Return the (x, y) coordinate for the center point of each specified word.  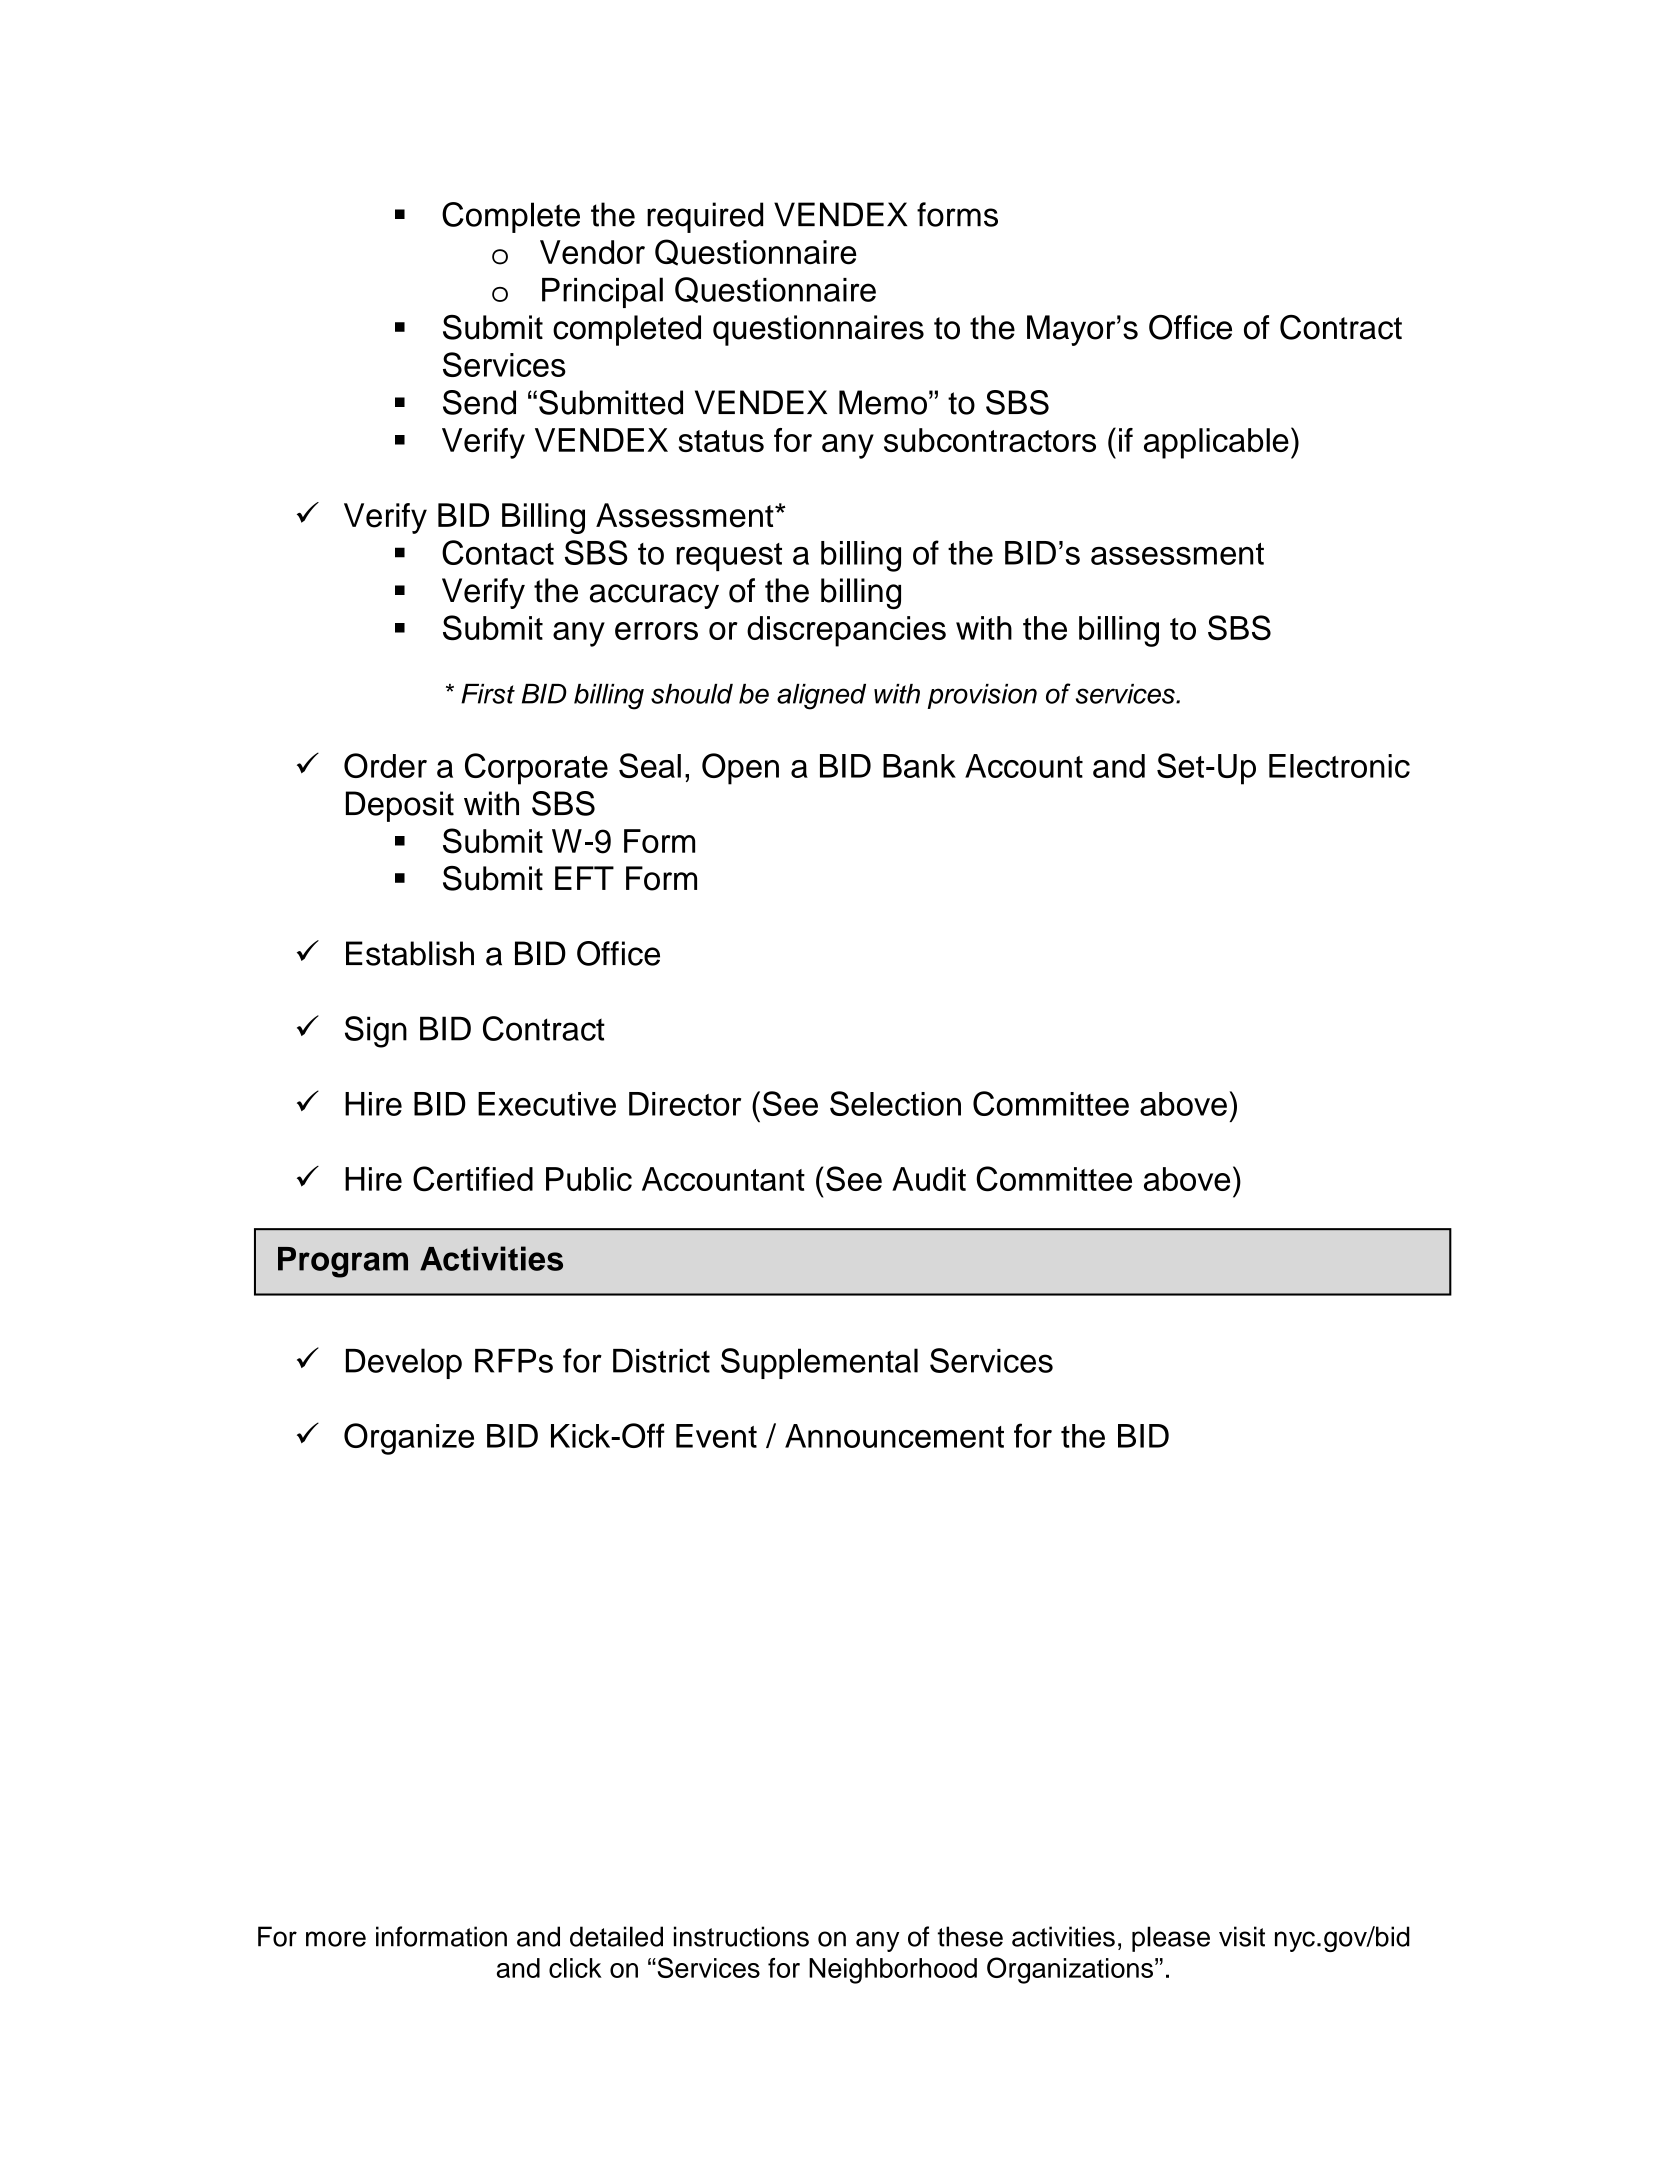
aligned (821, 697)
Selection (895, 1103)
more (336, 1939)
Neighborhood (893, 1971)
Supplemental (819, 1363)
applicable (1216, 443)
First (488, 694)
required (705, 217)
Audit (929, 1179)
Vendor (592, 252)
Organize (409, 1439)
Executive (547, 1104)
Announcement (894, 1436)
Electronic (1339, 766)
